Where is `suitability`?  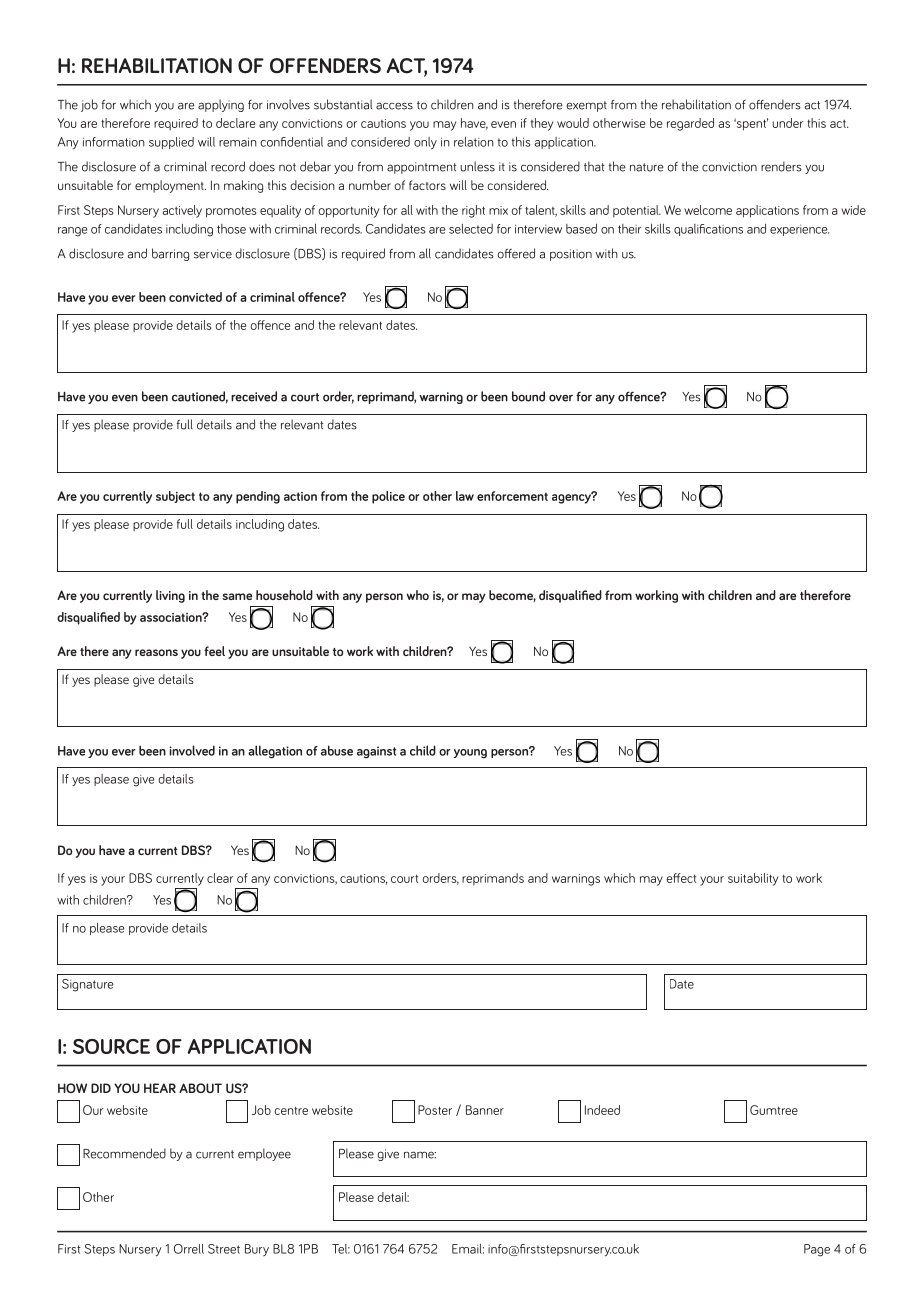
suitability is located at coordinates (753, 879).
